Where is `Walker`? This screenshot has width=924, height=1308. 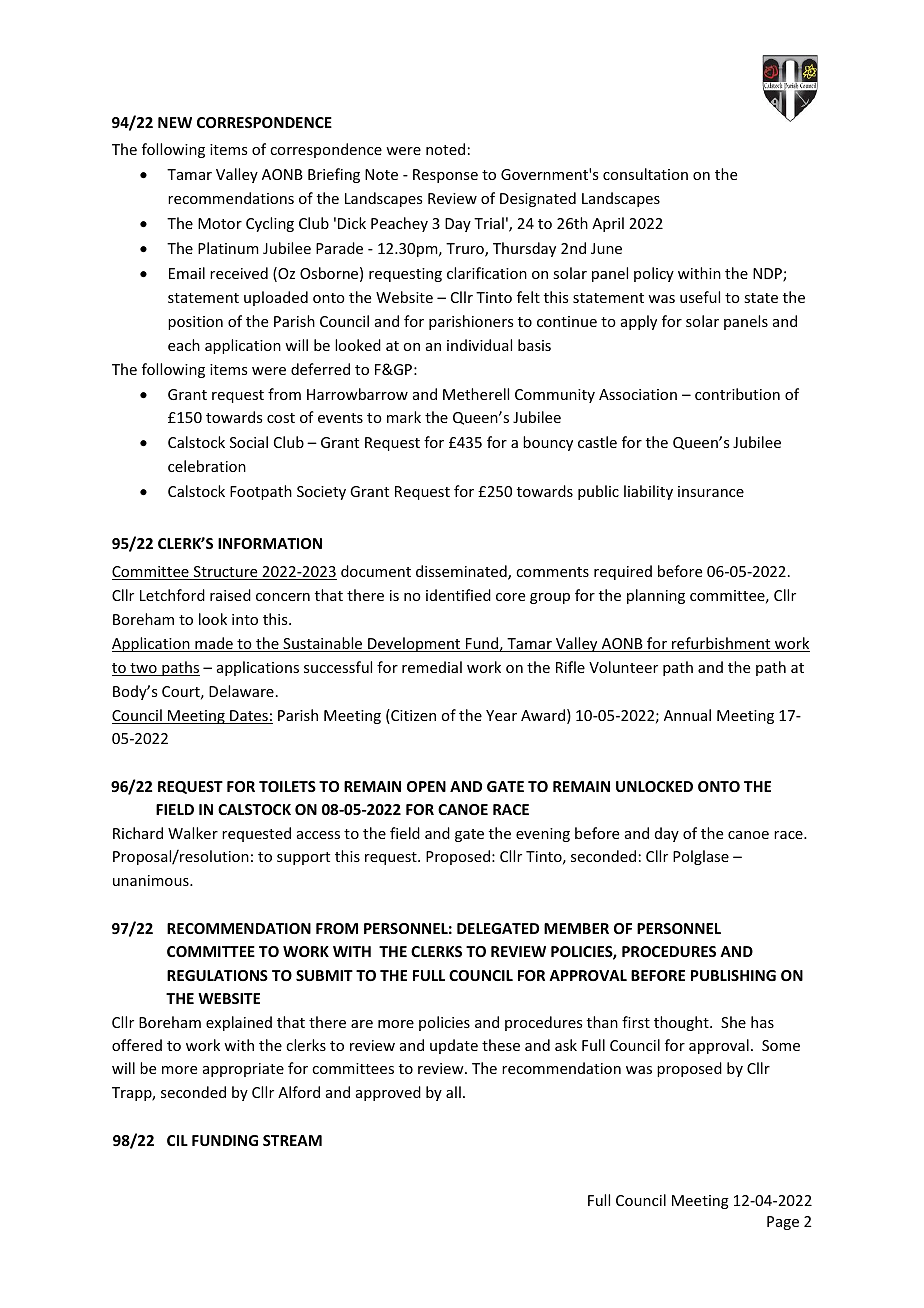
Walker is located at coordinates (193, 833).
